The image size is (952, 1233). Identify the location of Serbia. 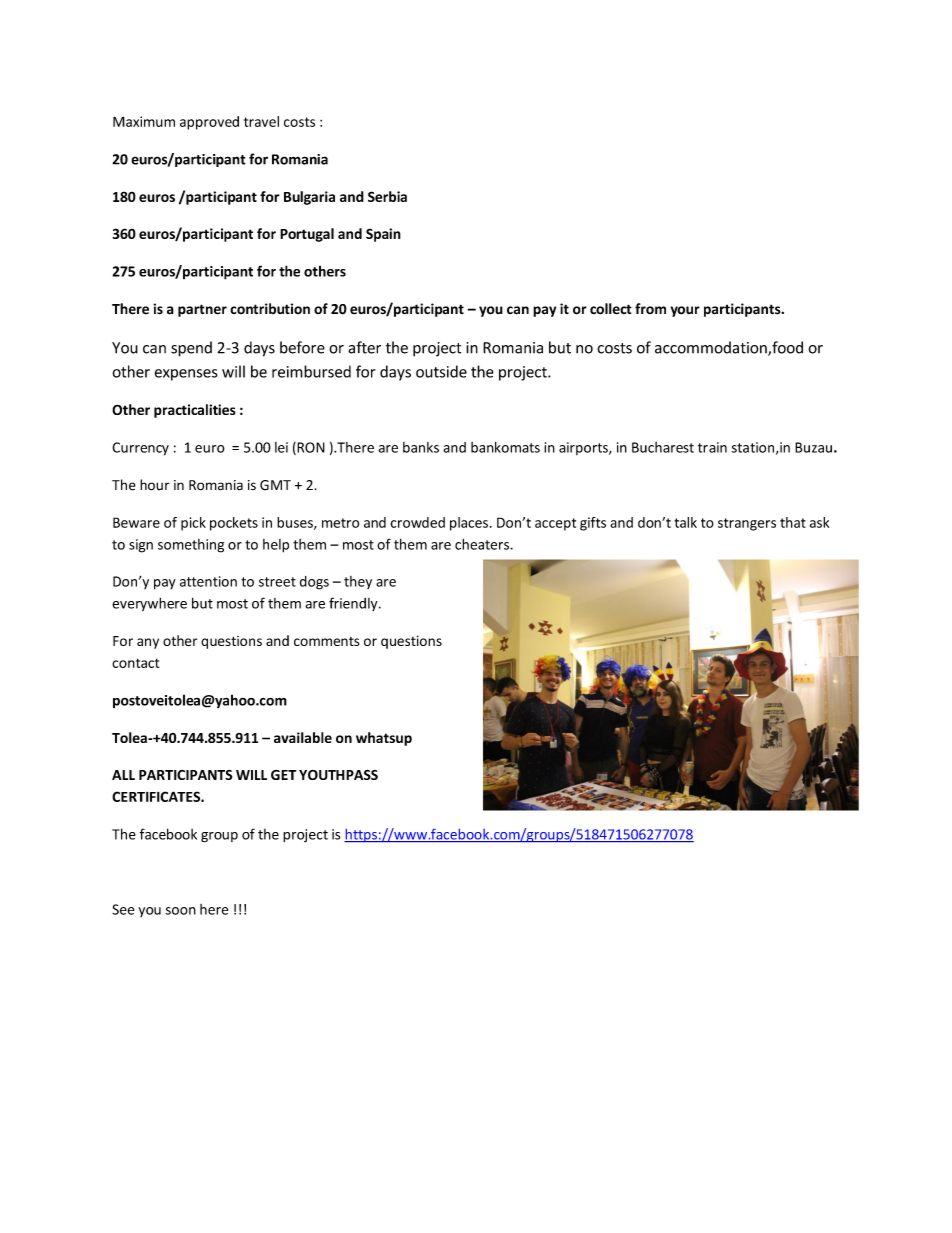
(387, 196).
